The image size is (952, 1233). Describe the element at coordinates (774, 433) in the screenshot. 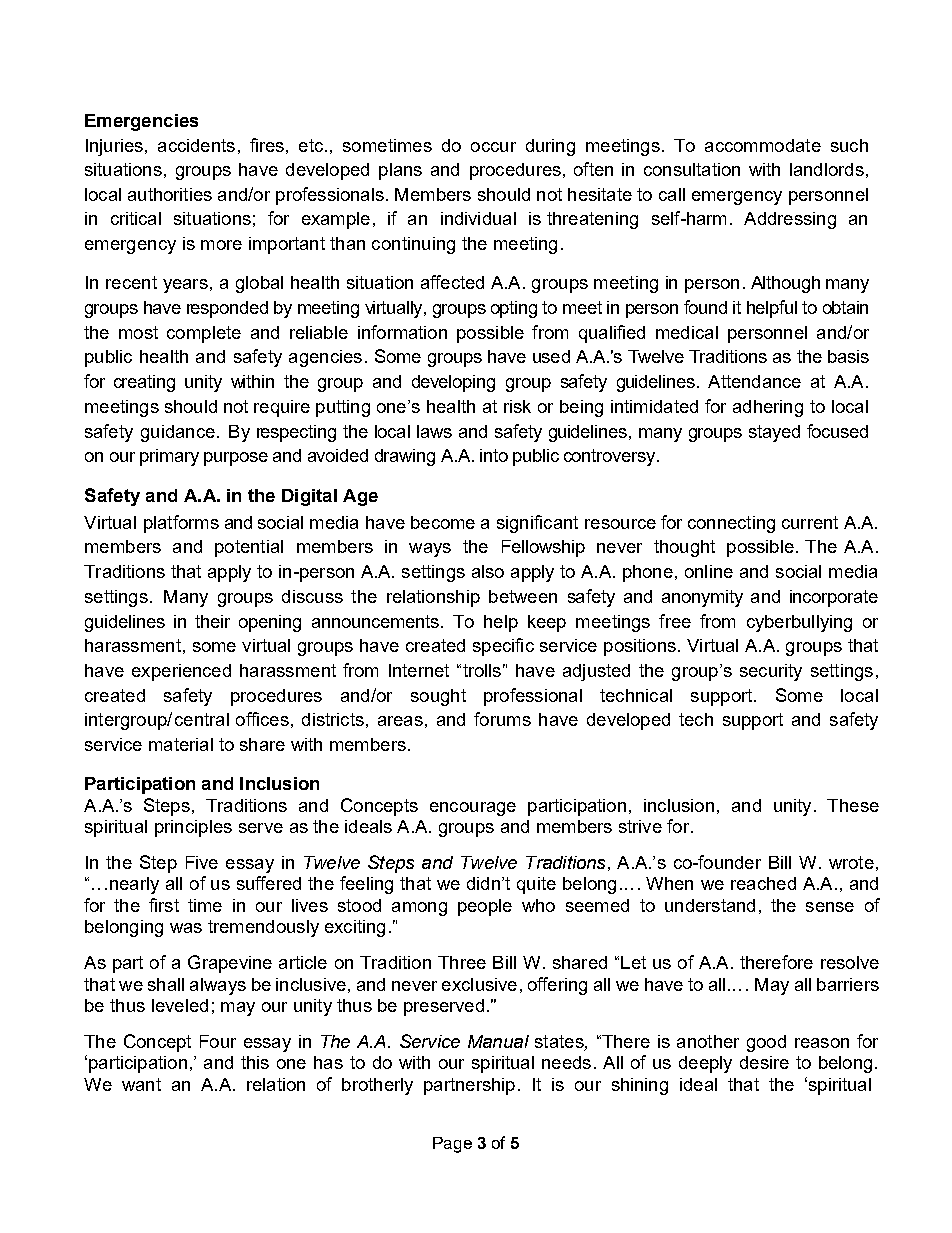

I see `stayed` at that location.
